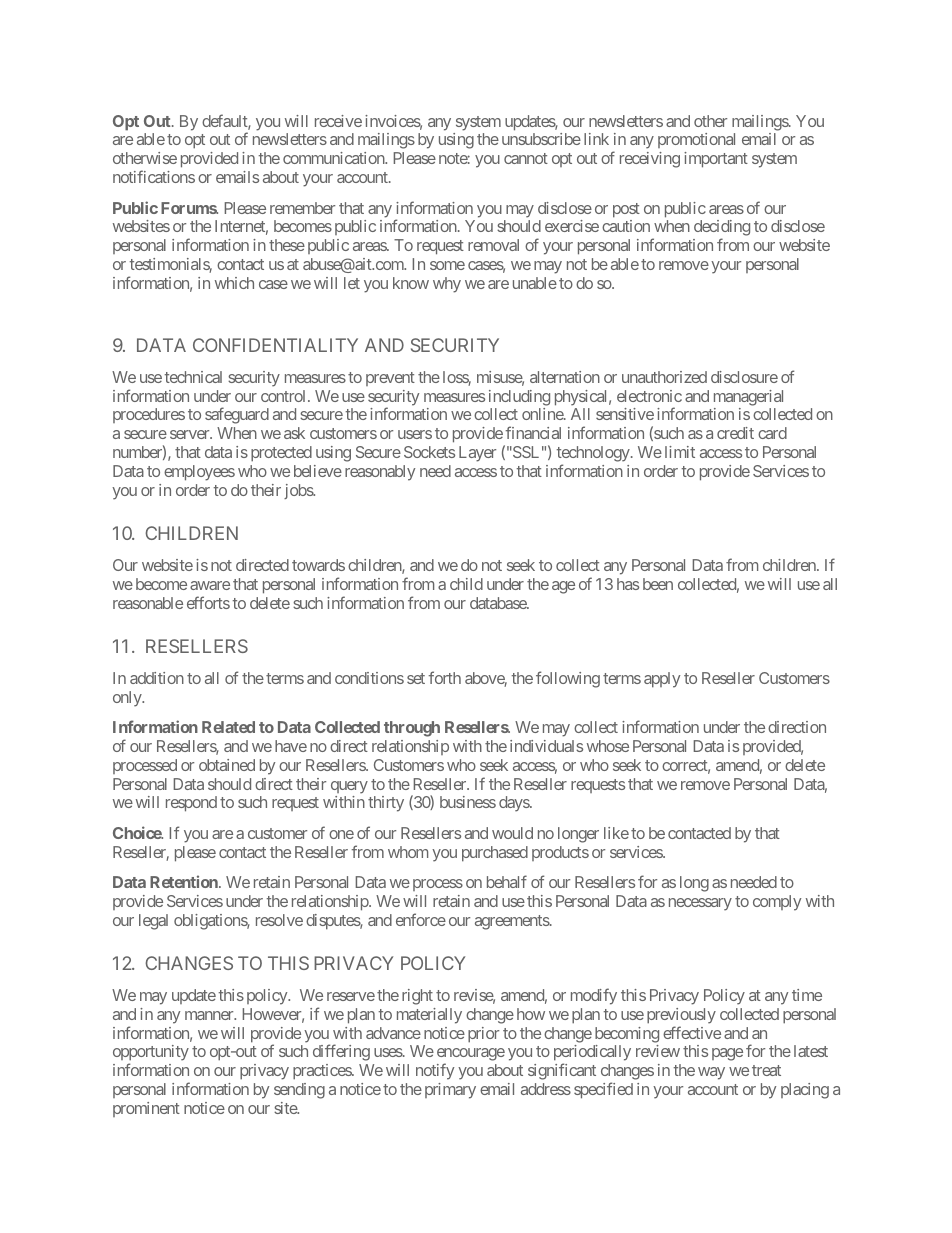  What do you see at coordinates (541, 139) in the screenshot?
I see `unsubscribe` at bounding box center [541, 139].
